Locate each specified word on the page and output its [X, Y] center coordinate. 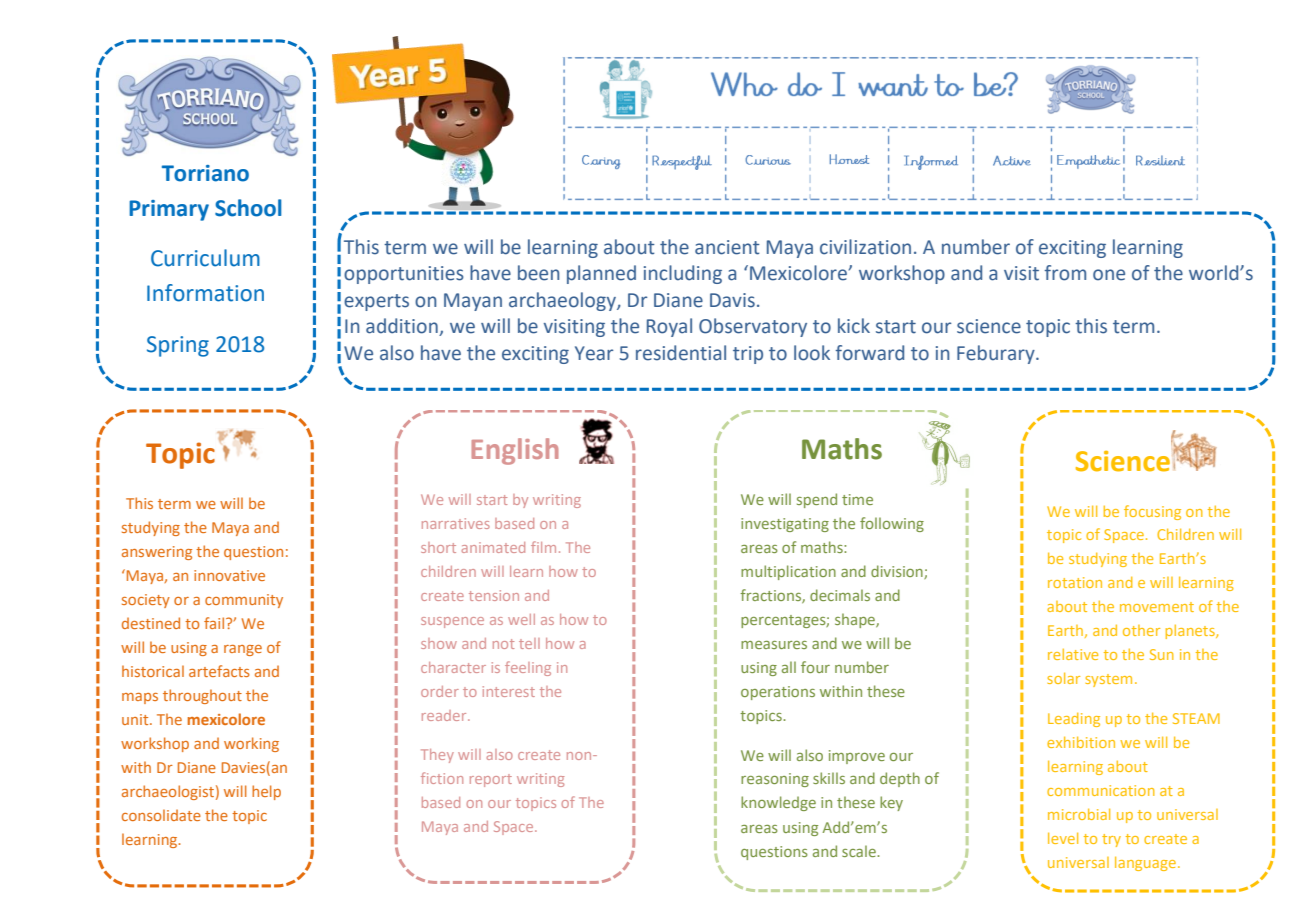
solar [1063, 678]
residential [681, 353]
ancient [727, 247]
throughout [202, 696]
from [1065, 273]
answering [157, 553]
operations [778, 693]
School [248, 208]
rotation [1075, 582]
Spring [178, 346]
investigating [785, 525]
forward [869, 353]
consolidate [161, 815]
